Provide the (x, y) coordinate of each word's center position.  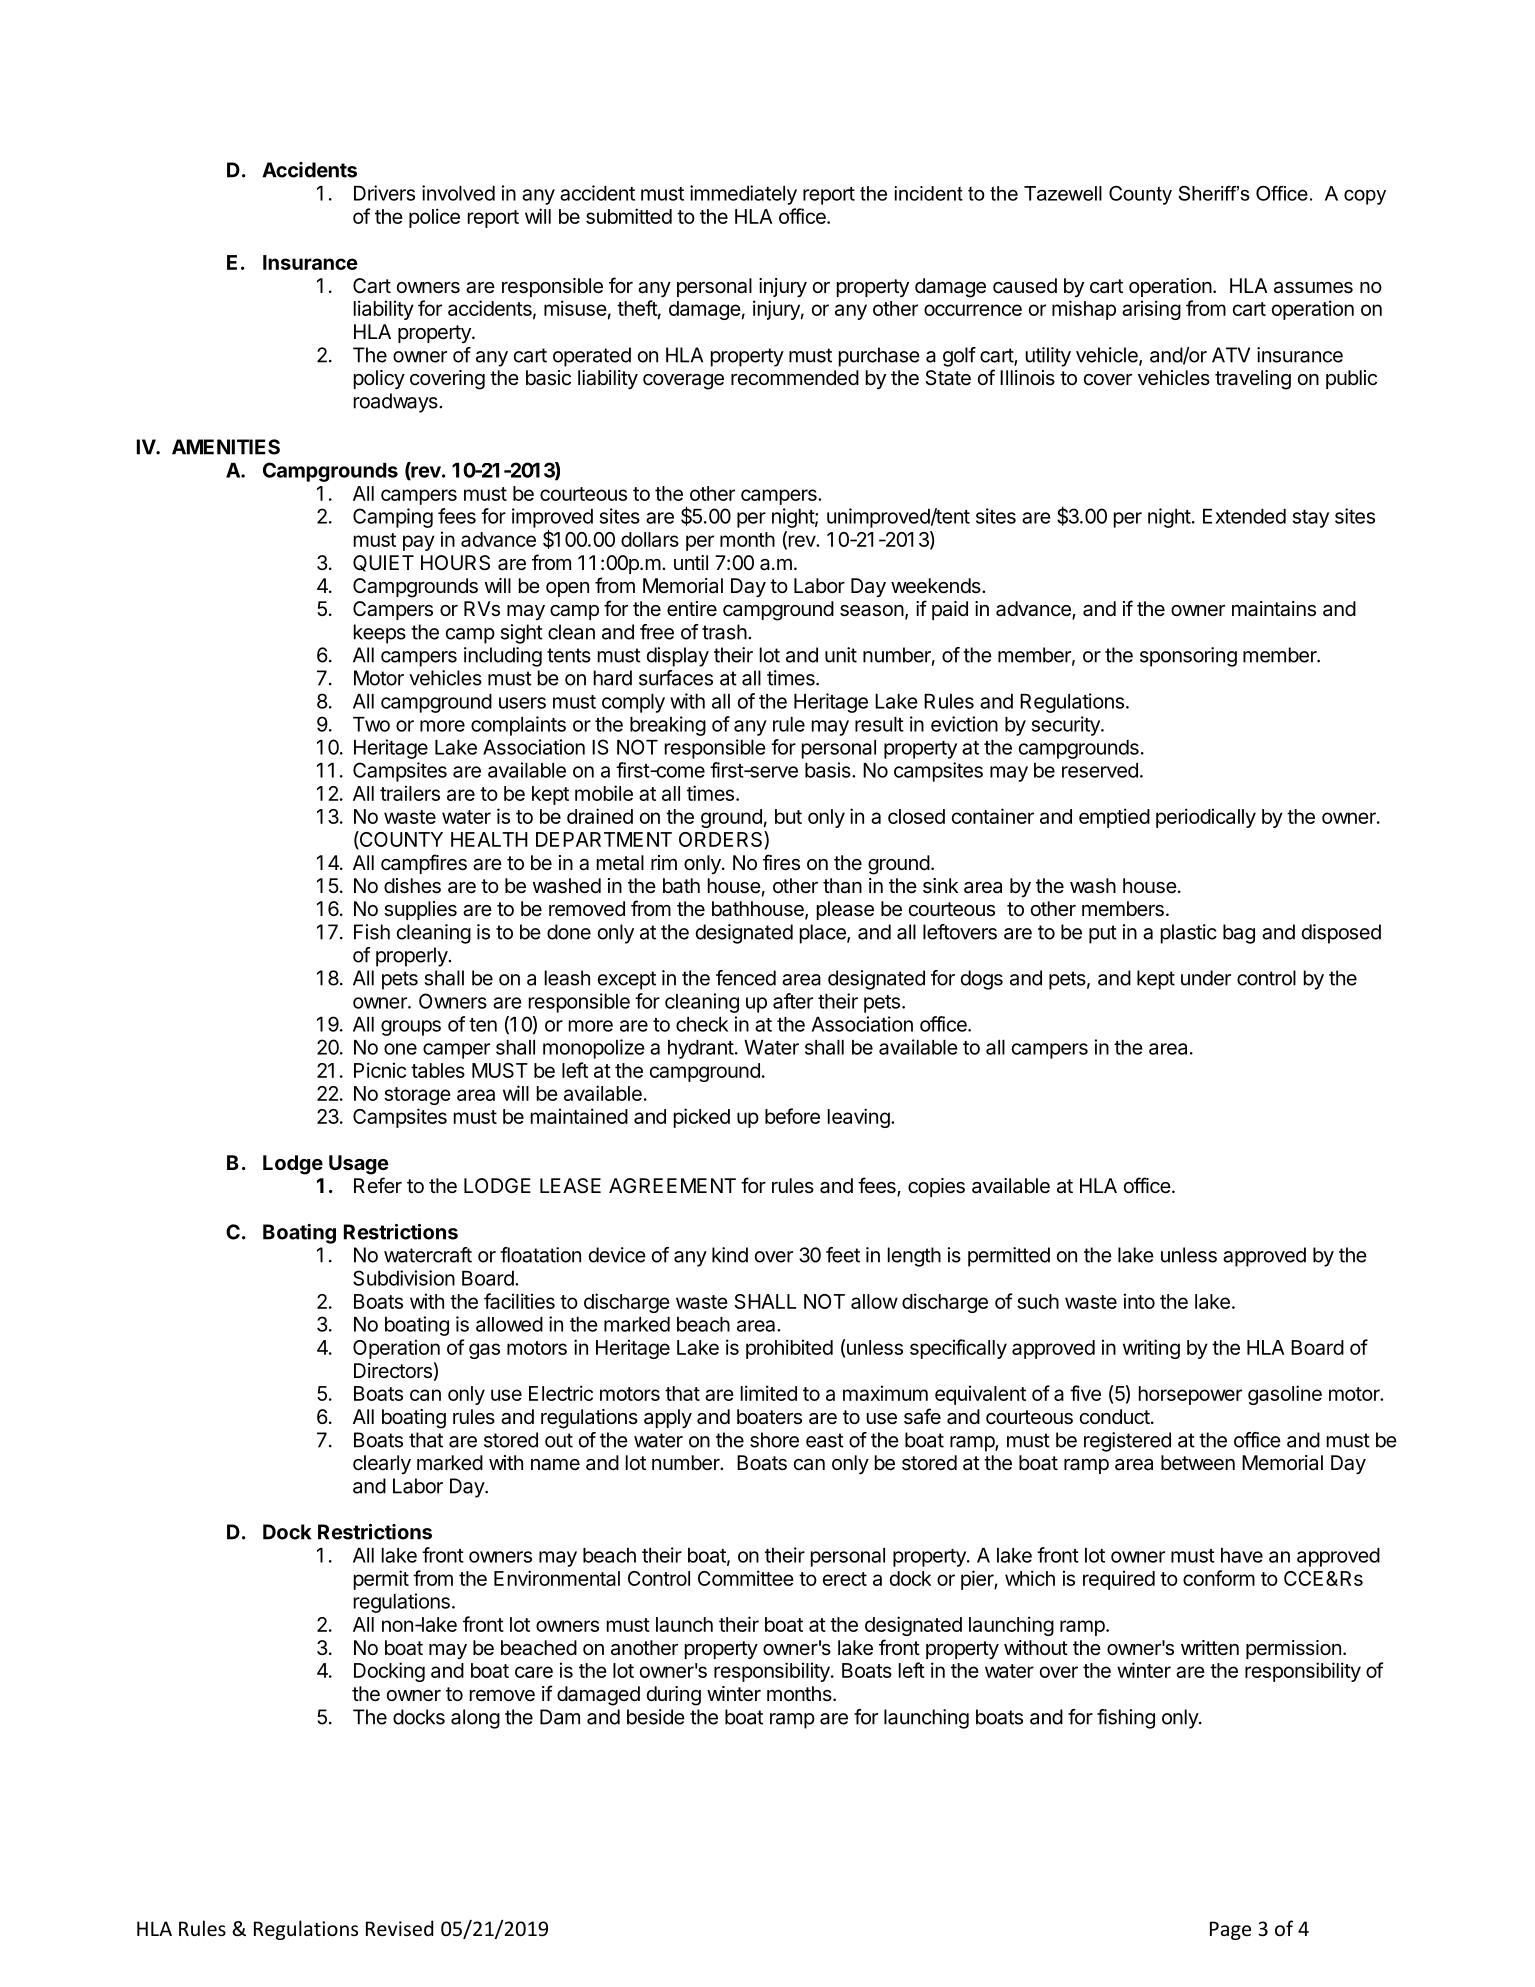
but (788, 816)
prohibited (789, 1349)
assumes (1313, 288)
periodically (1206, 818)
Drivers (384, 193)
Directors (393, 1371)
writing (1151, 1349)
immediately (743, 195)
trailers (410, 793)
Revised (399, 1928)
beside (656, 1717)
